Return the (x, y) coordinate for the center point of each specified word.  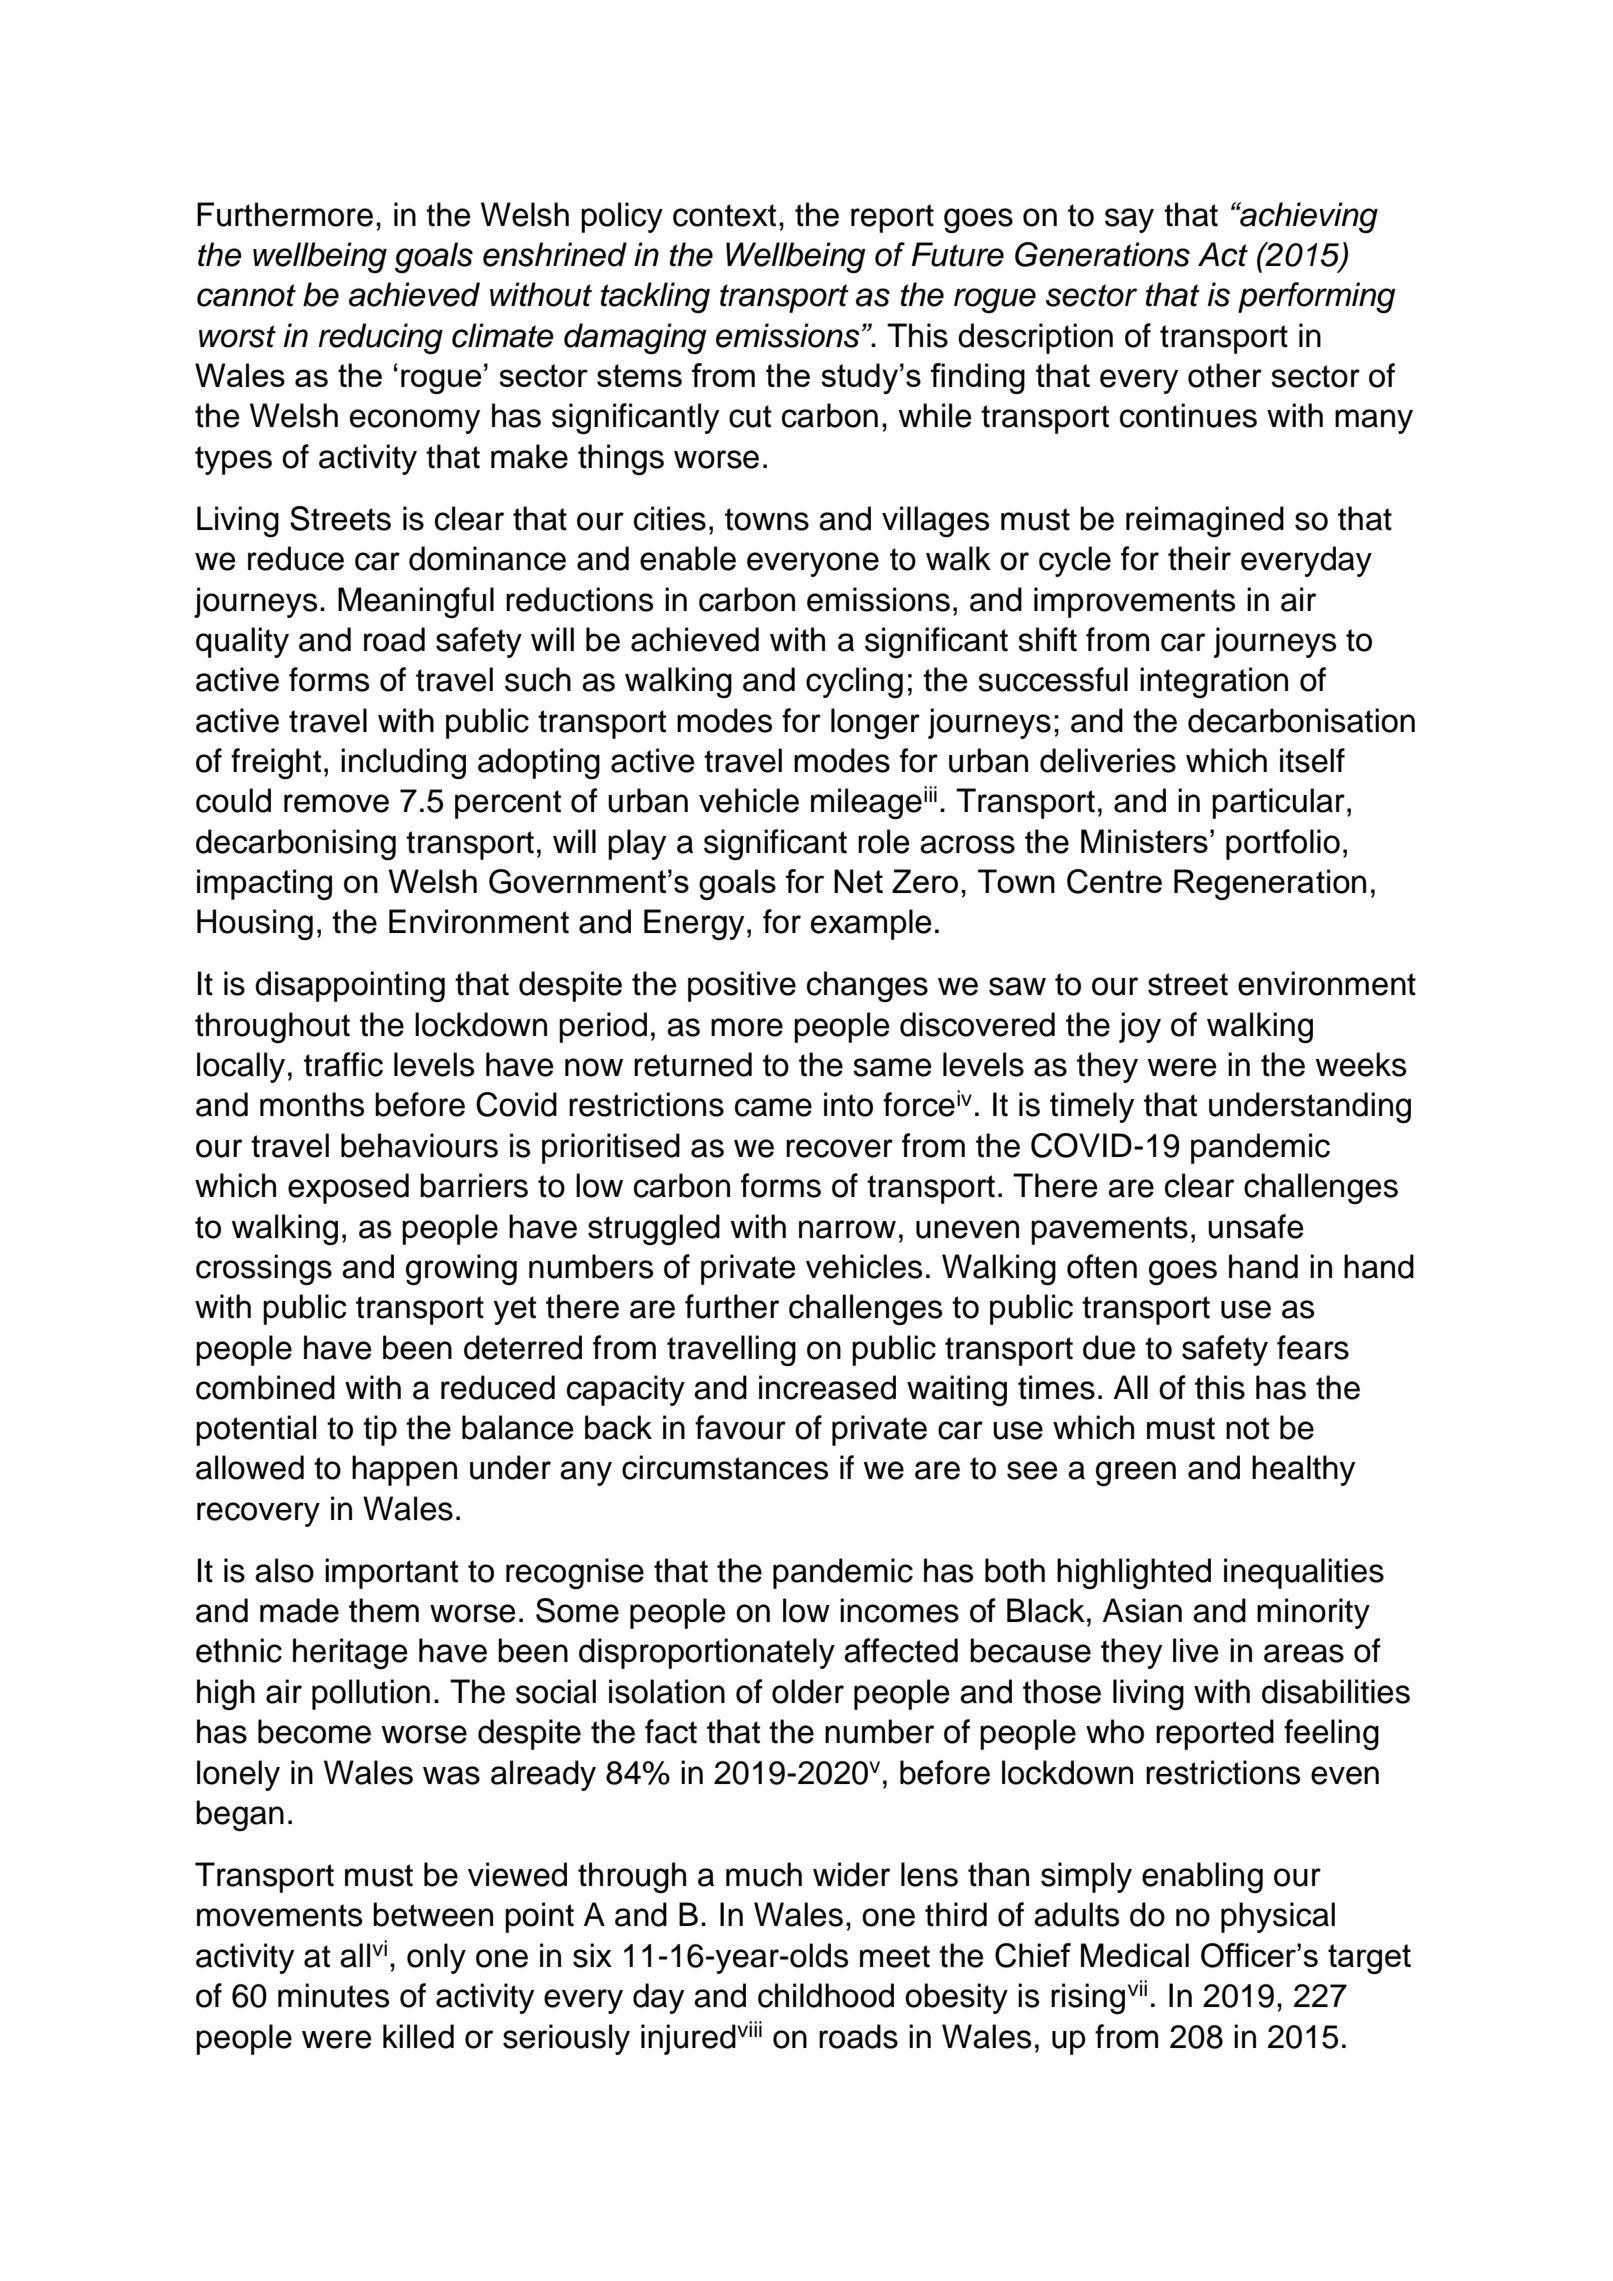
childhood (826, 1995)
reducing (380, 338)
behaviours (419, 1145)
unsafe (1256, 1226)
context (724, 215)
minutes (333, 1995)
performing (1316, 297)
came (773, 1107)
